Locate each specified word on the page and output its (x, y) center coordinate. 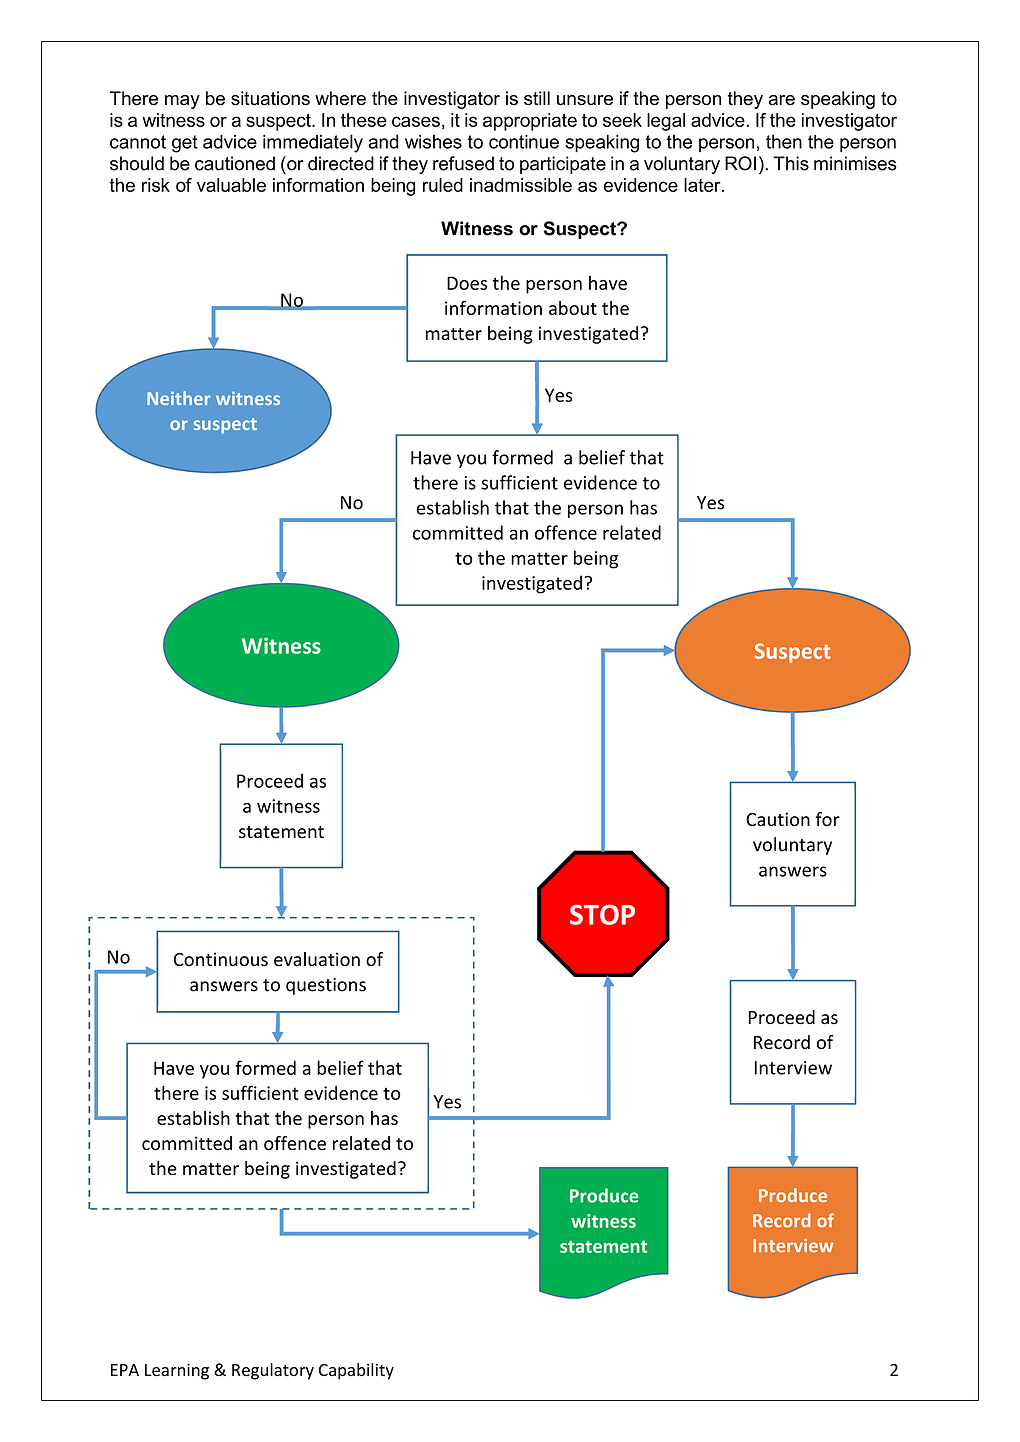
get (185, 144)
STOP (602, 914)
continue (524, 141)
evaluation (317, 959)
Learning (177, 1371)
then (784, 141)
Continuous (221, 959)
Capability (356, 1371)
